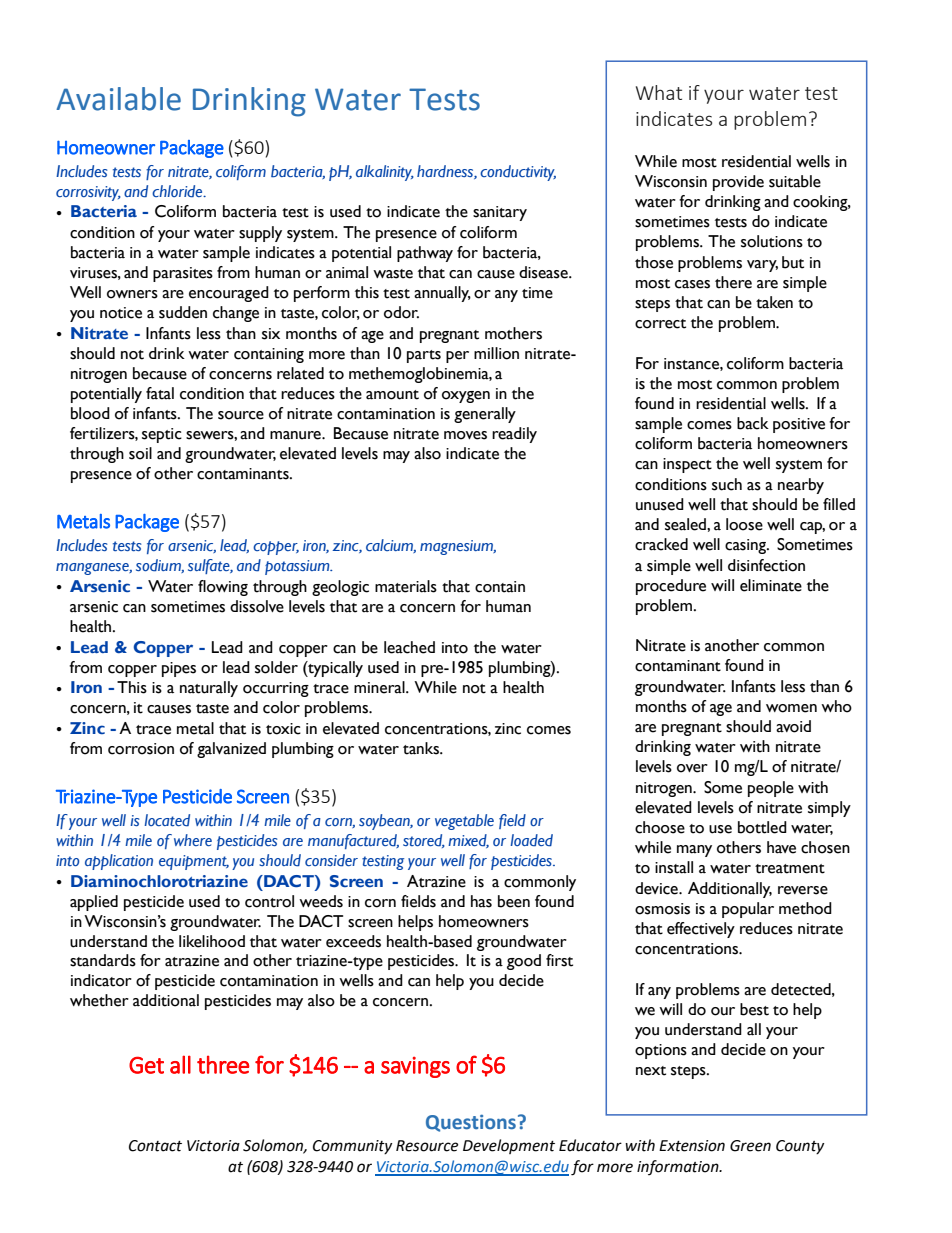 The height and width of the document is (1233, 952). Describe the element at coordinates (385, 173) in the document. I see `alkalinity` at that location.
